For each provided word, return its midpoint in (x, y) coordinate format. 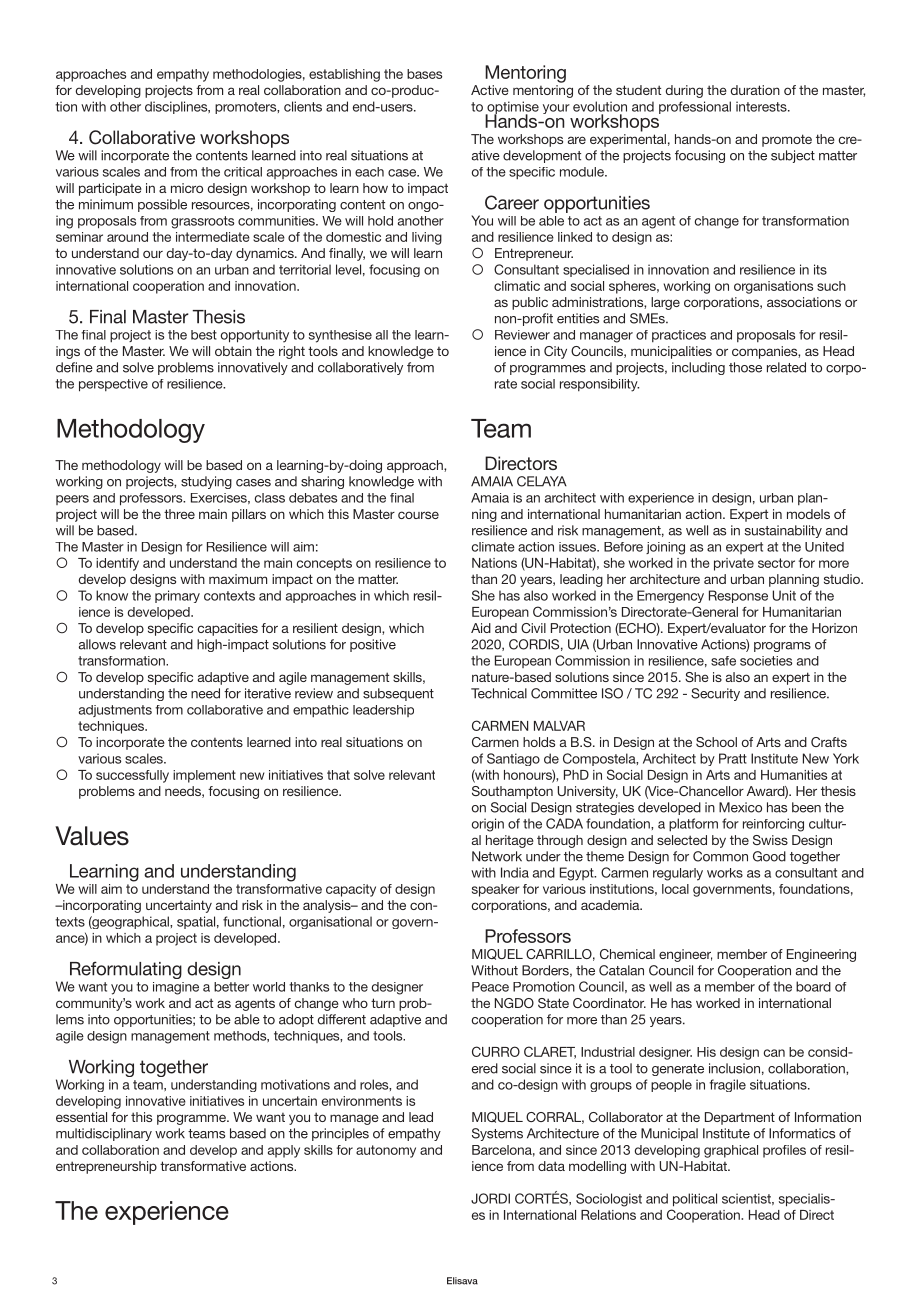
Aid (481, 628)
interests (762, 106)
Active (490, 90)
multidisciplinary (104, 1134)
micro (187, 188)
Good (769, 856)
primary (177, 596)
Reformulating (124, 971)
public (530, 303)
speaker (496, 890)
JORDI (490, 1198)
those (745, 367)
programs (782, 647)
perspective (113, 385)
